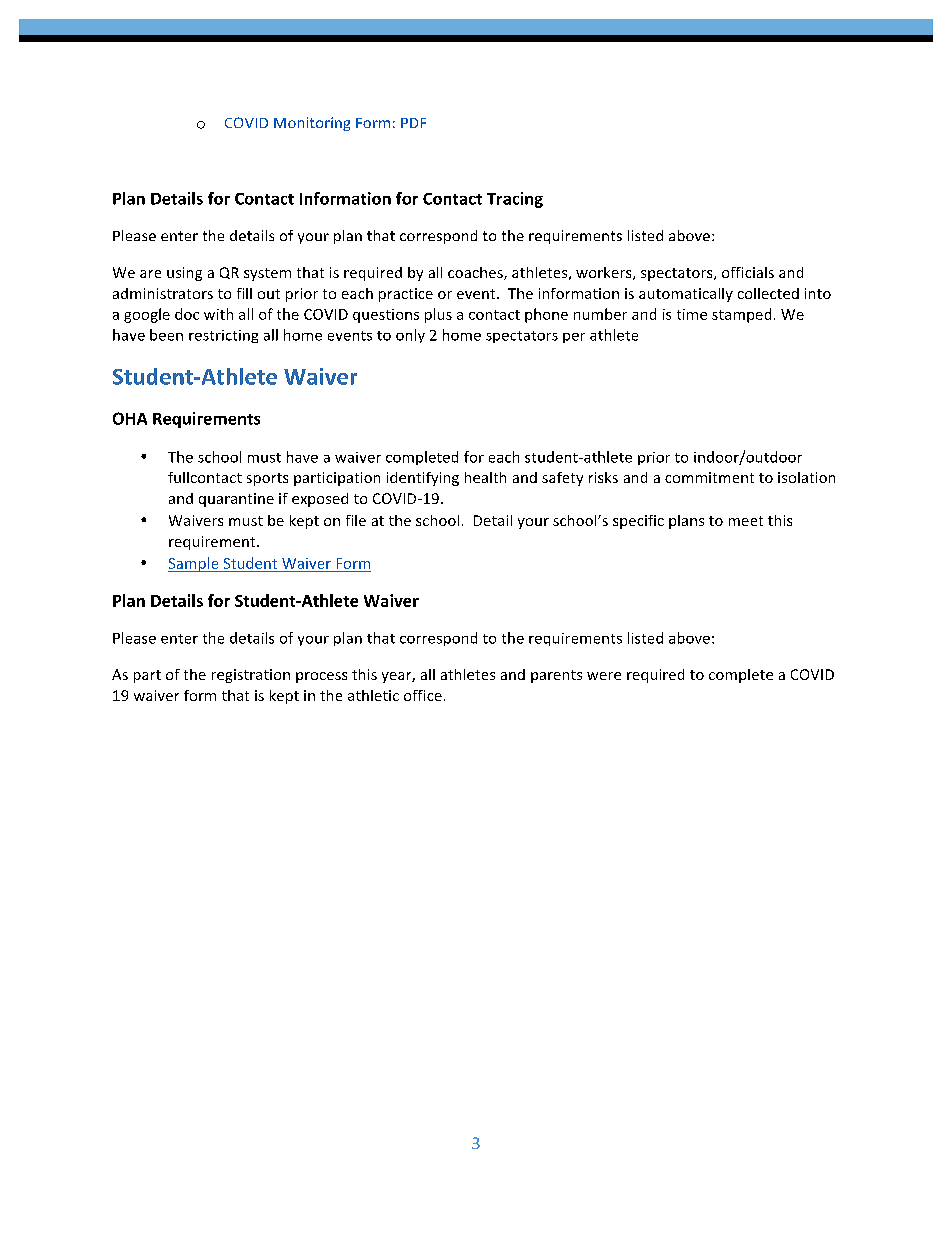 The width and height of the screenshot is (952, 1233). What do you see at coordinates (312, 124) in the screenshot?
I see `Monitoring` at bounding box center [312, 124].
